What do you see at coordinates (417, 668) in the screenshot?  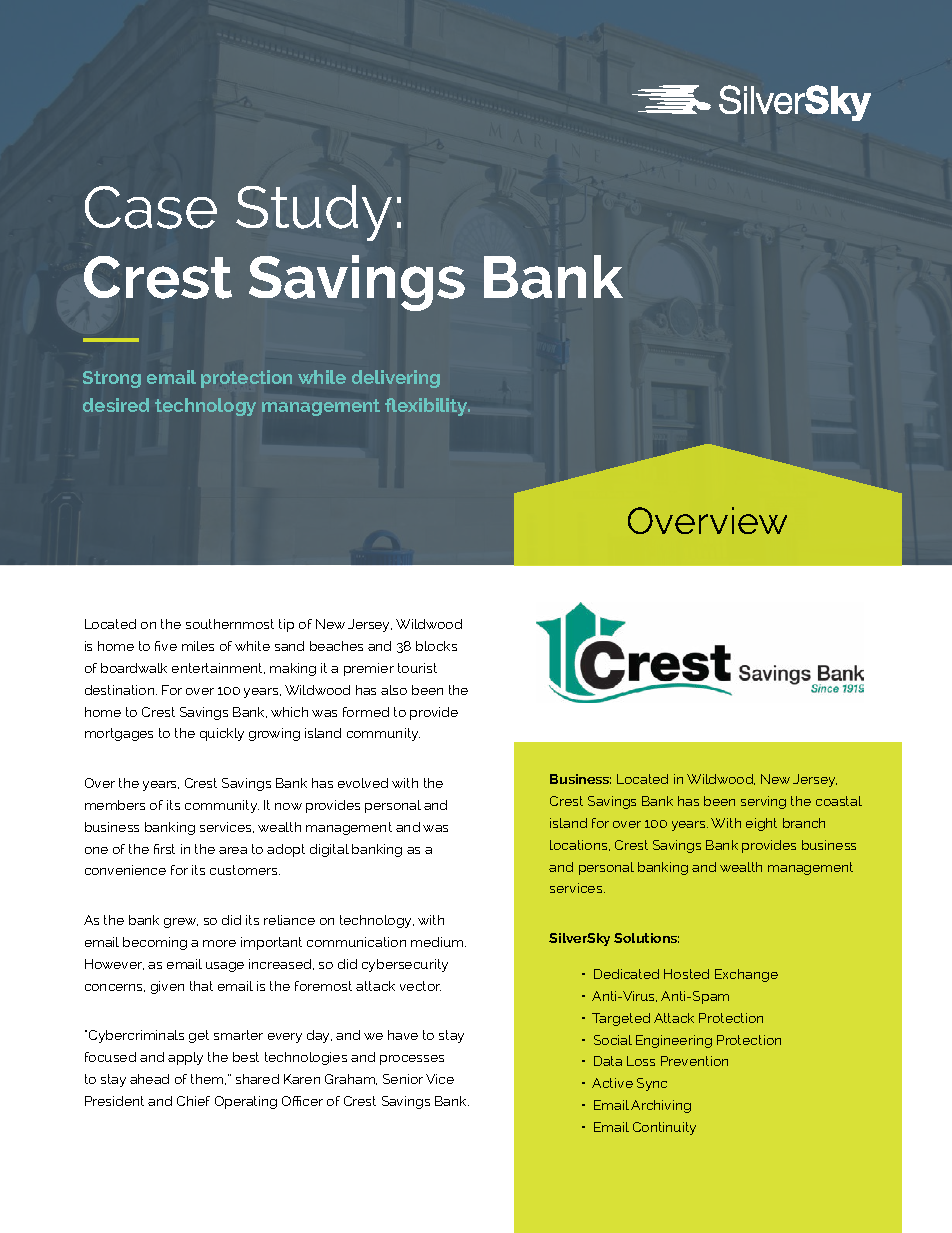 I see `tourist` at bounding box center [417, 668].
